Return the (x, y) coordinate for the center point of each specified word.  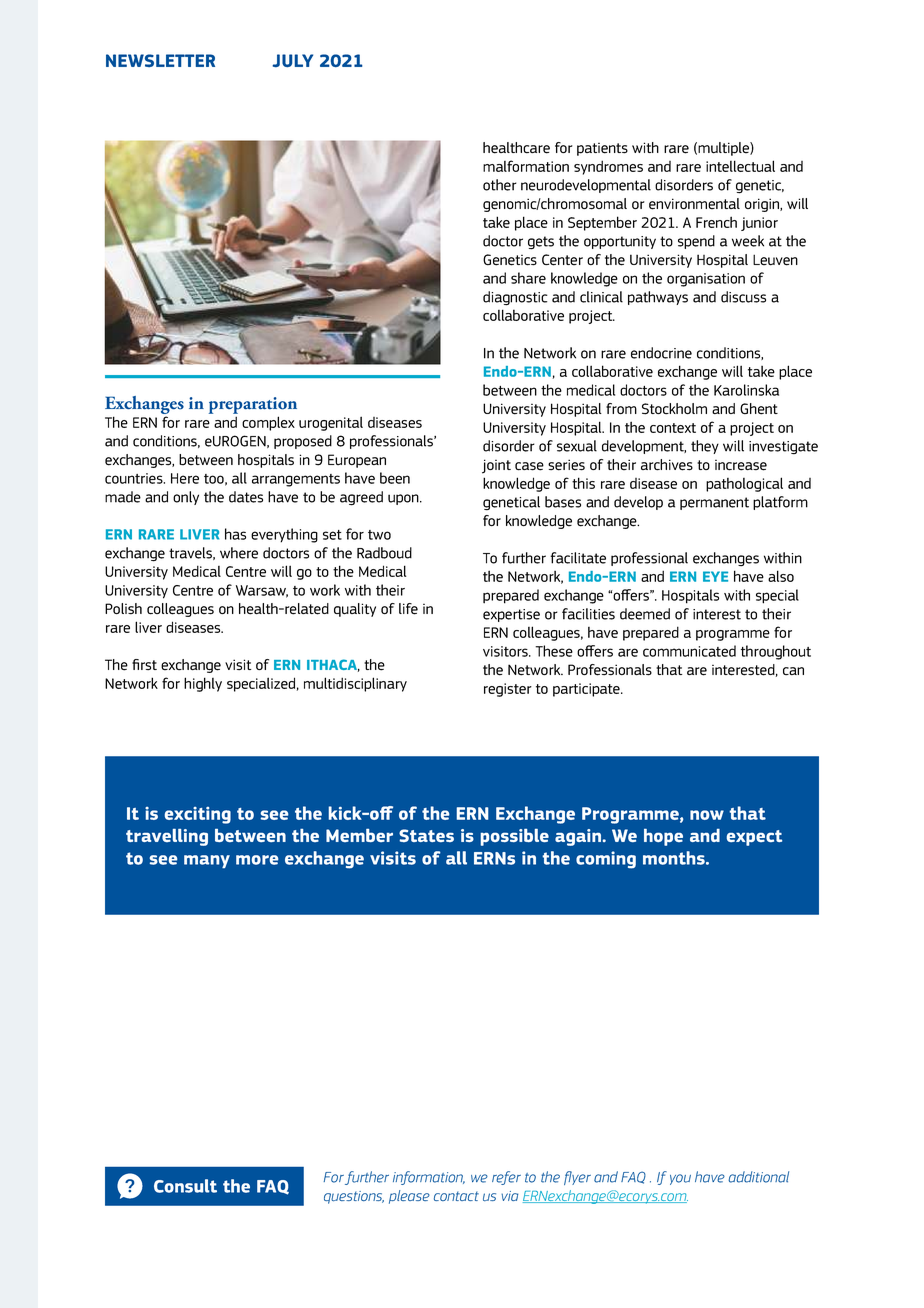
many (207, 861)
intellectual (740, 166)
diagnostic (515, 298)
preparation (253, 405)
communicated (689, 651)
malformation (526, 166)
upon (404, 499)
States (426, 835)
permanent (714, 503)
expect (754, 838)
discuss (743, 297)
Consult (185, 1186)
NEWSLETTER (160, 60)
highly (203, 684)
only (186, 498)
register (508, 690)
